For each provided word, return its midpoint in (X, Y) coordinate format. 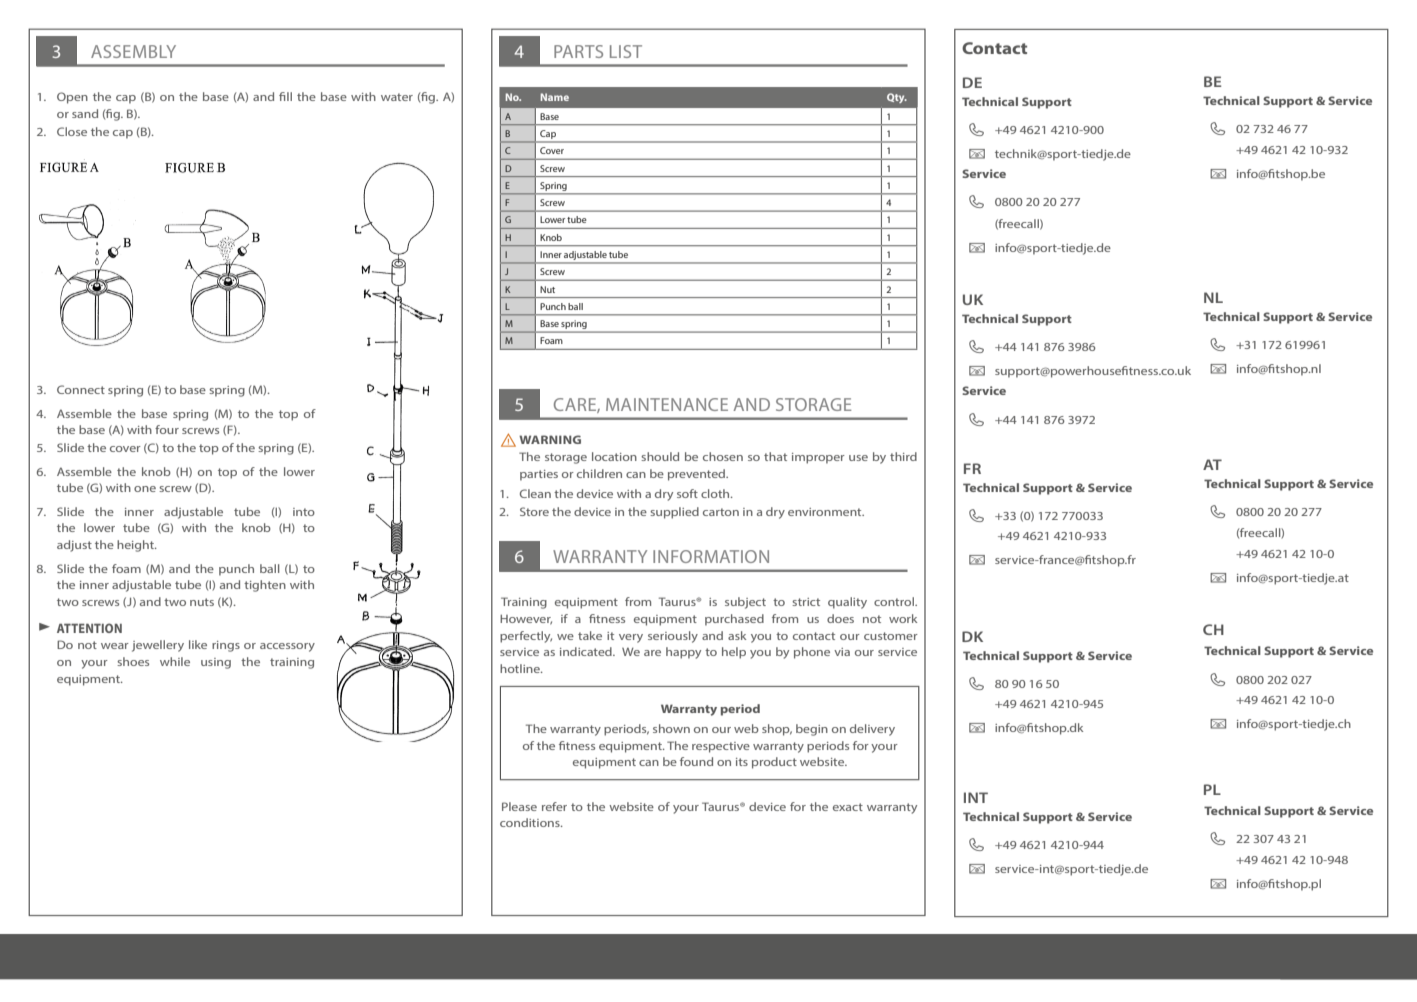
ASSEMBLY (133, 51)
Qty (897, 98)
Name (555, 97)
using (216, 663)
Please (519, 806)
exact (848, 807)
